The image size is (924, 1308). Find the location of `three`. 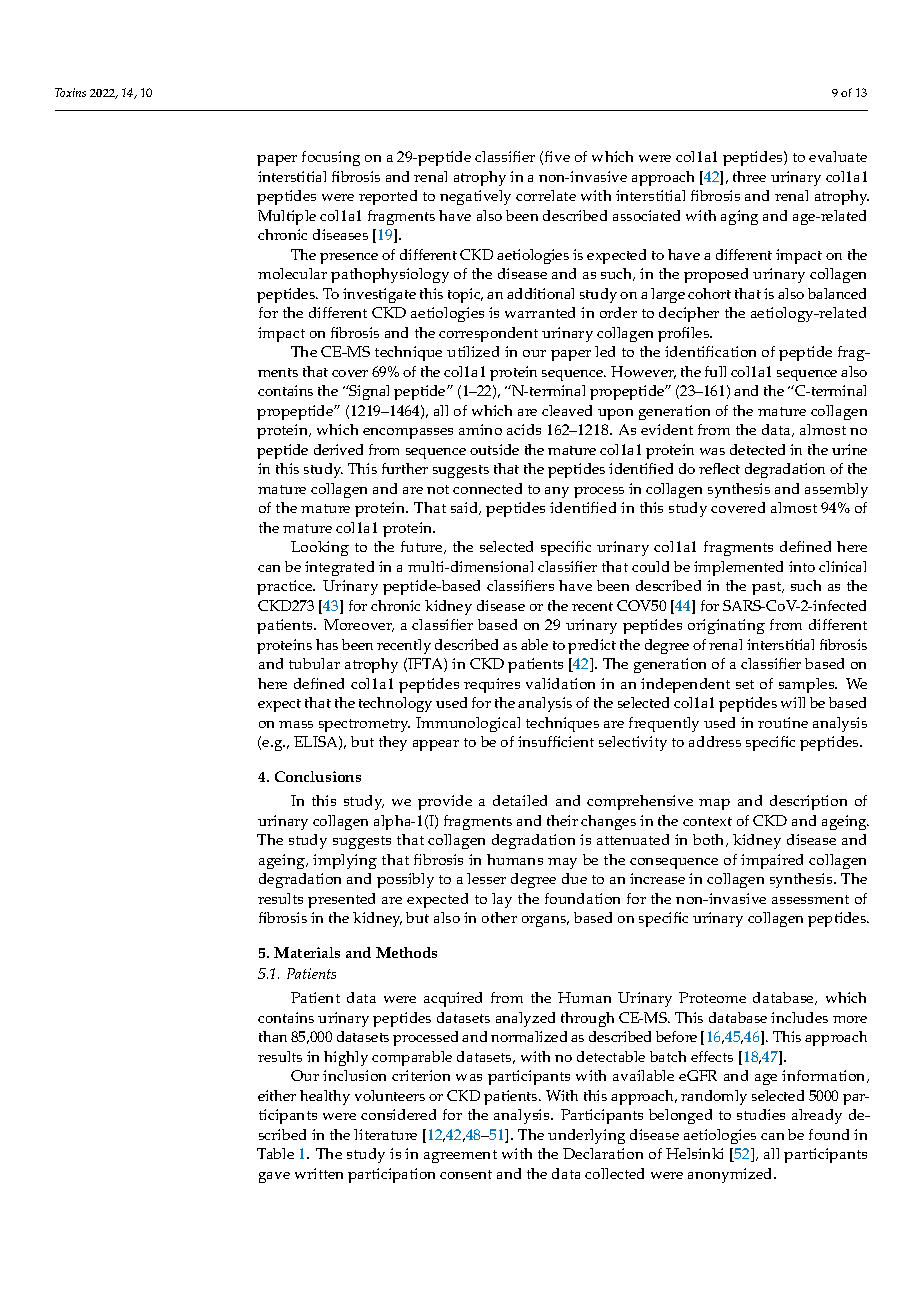

three is located at coordinates (749, 176).
